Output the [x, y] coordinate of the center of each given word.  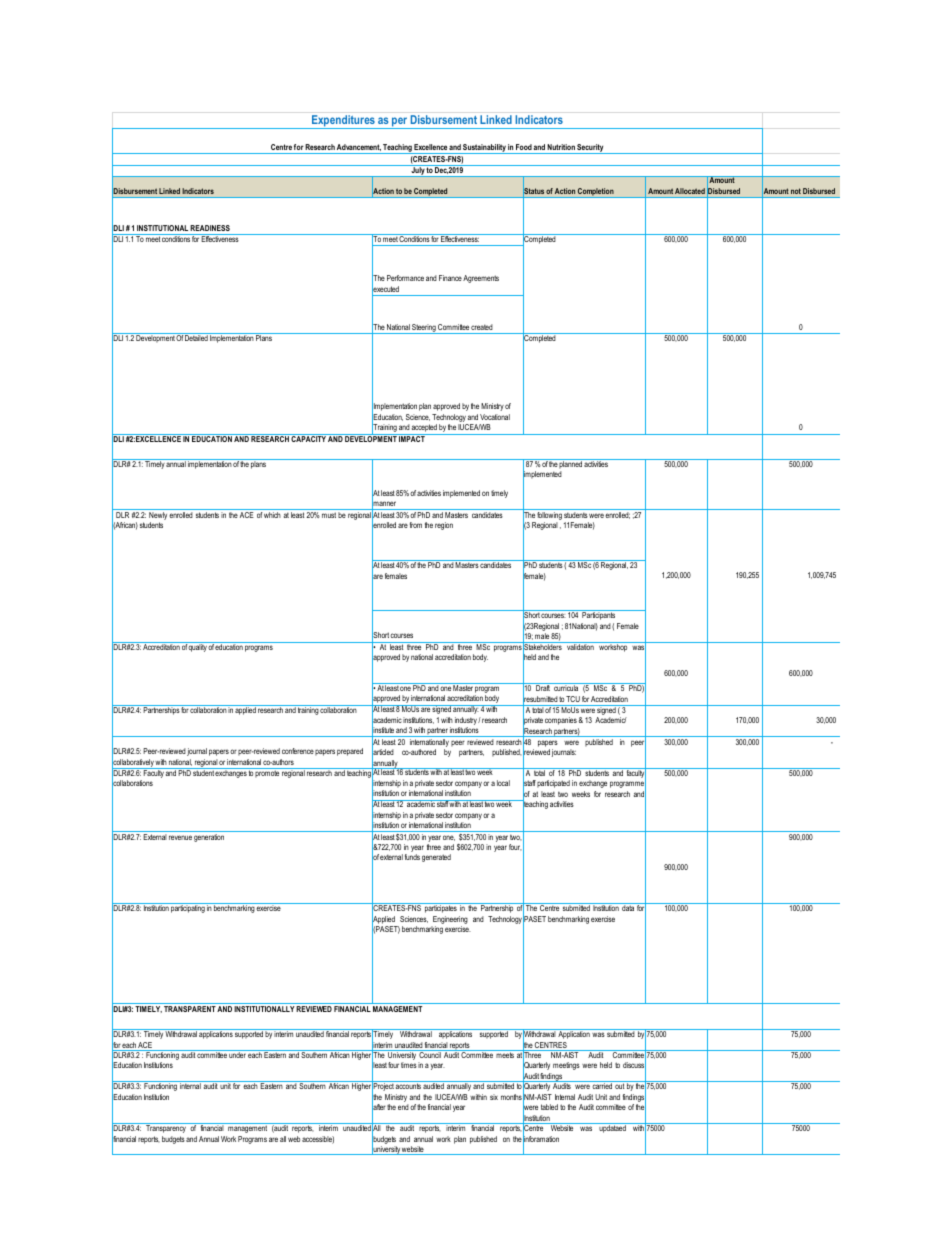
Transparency [166, 1128]
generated [436, 858]
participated [553, 784]
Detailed [197, 337]
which [272, 515]
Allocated [690, 191]
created [482, 327]
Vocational [495, 417]
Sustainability [485, 149]
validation [580, 646]
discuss [634, 1066]
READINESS [210, 230]
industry [467, 721]
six [494, 1097]
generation [209, 838]
